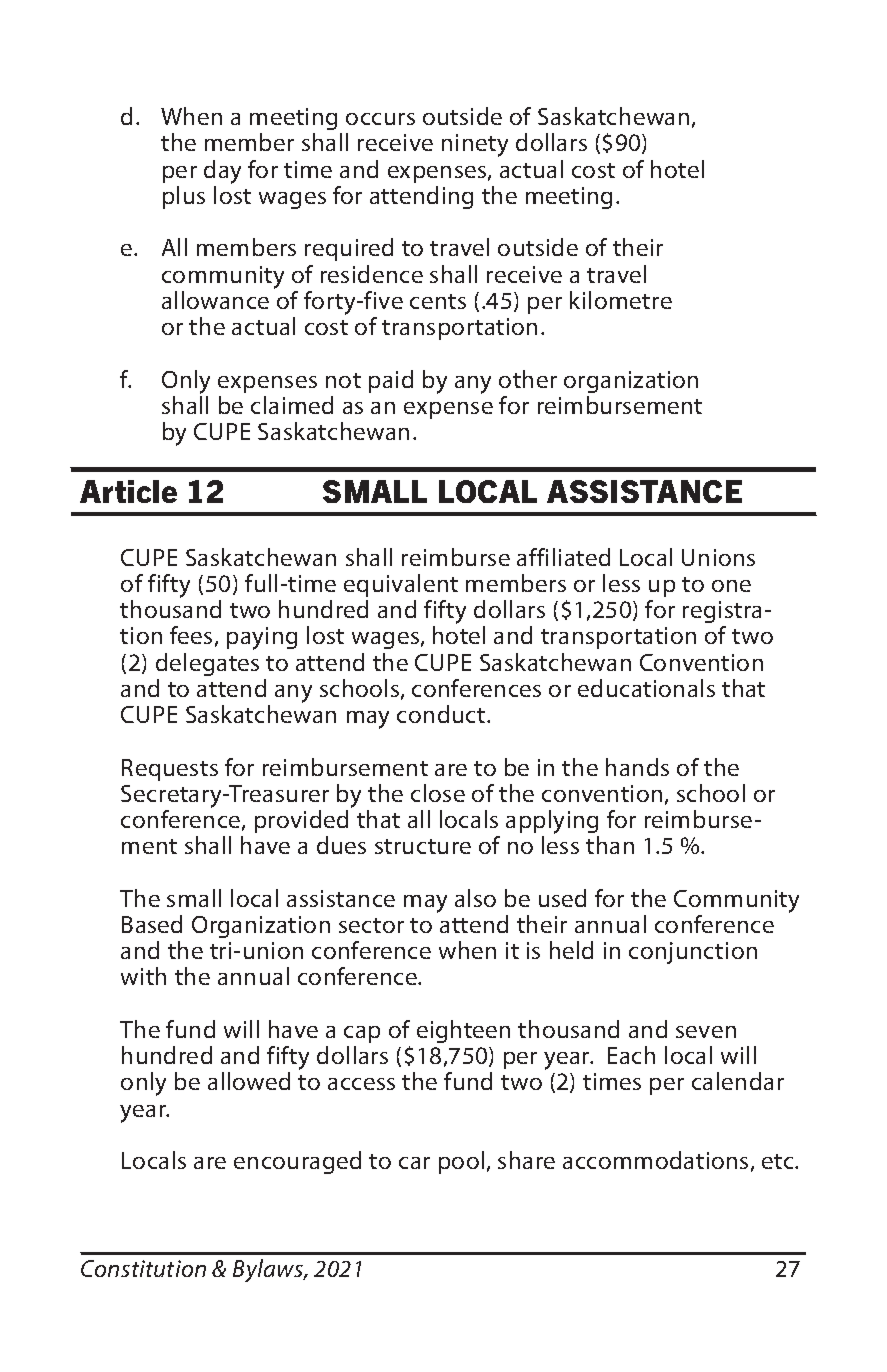  I want to click on day, so click(222, 172).
